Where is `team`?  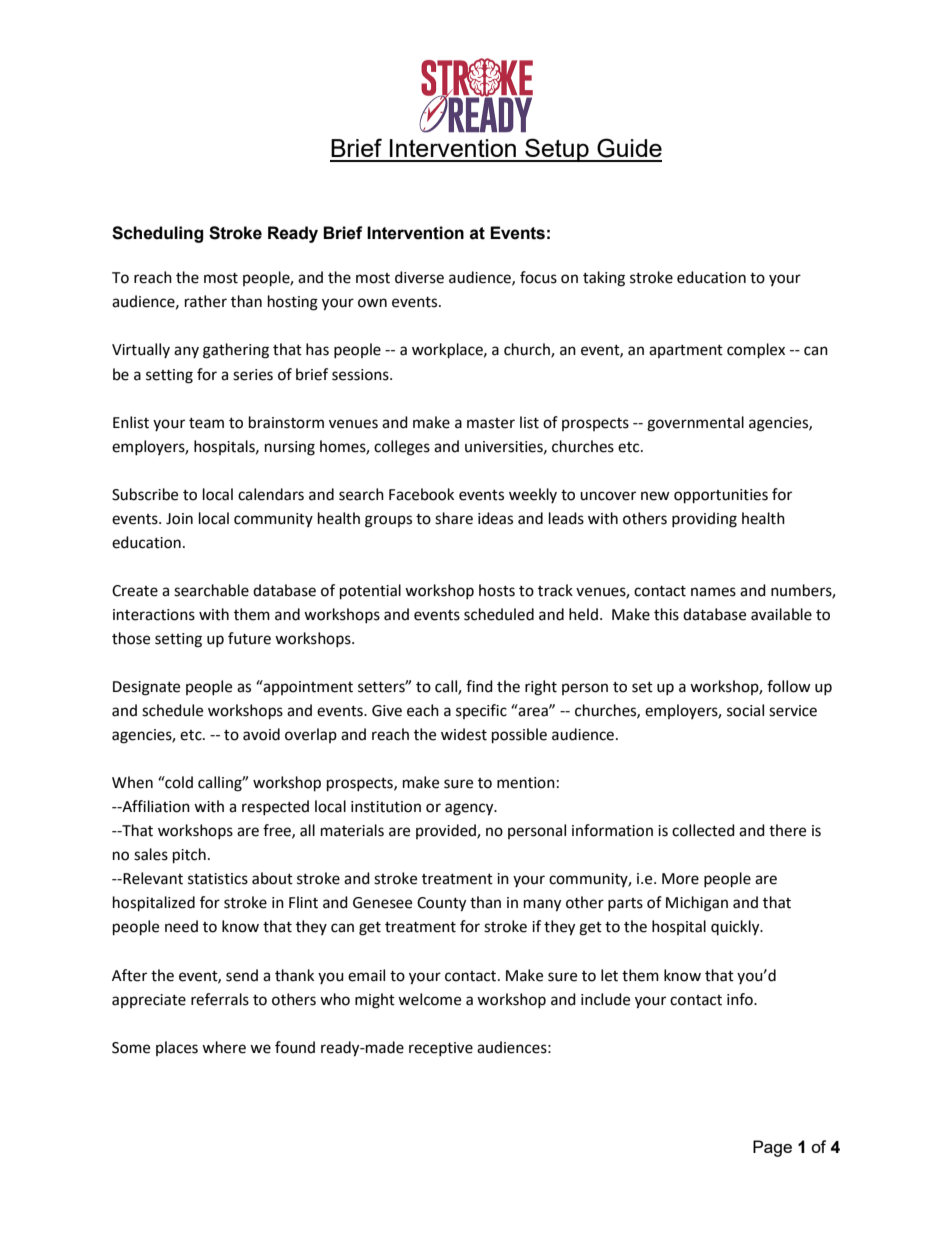 team is located at coordinates (206, 423).
